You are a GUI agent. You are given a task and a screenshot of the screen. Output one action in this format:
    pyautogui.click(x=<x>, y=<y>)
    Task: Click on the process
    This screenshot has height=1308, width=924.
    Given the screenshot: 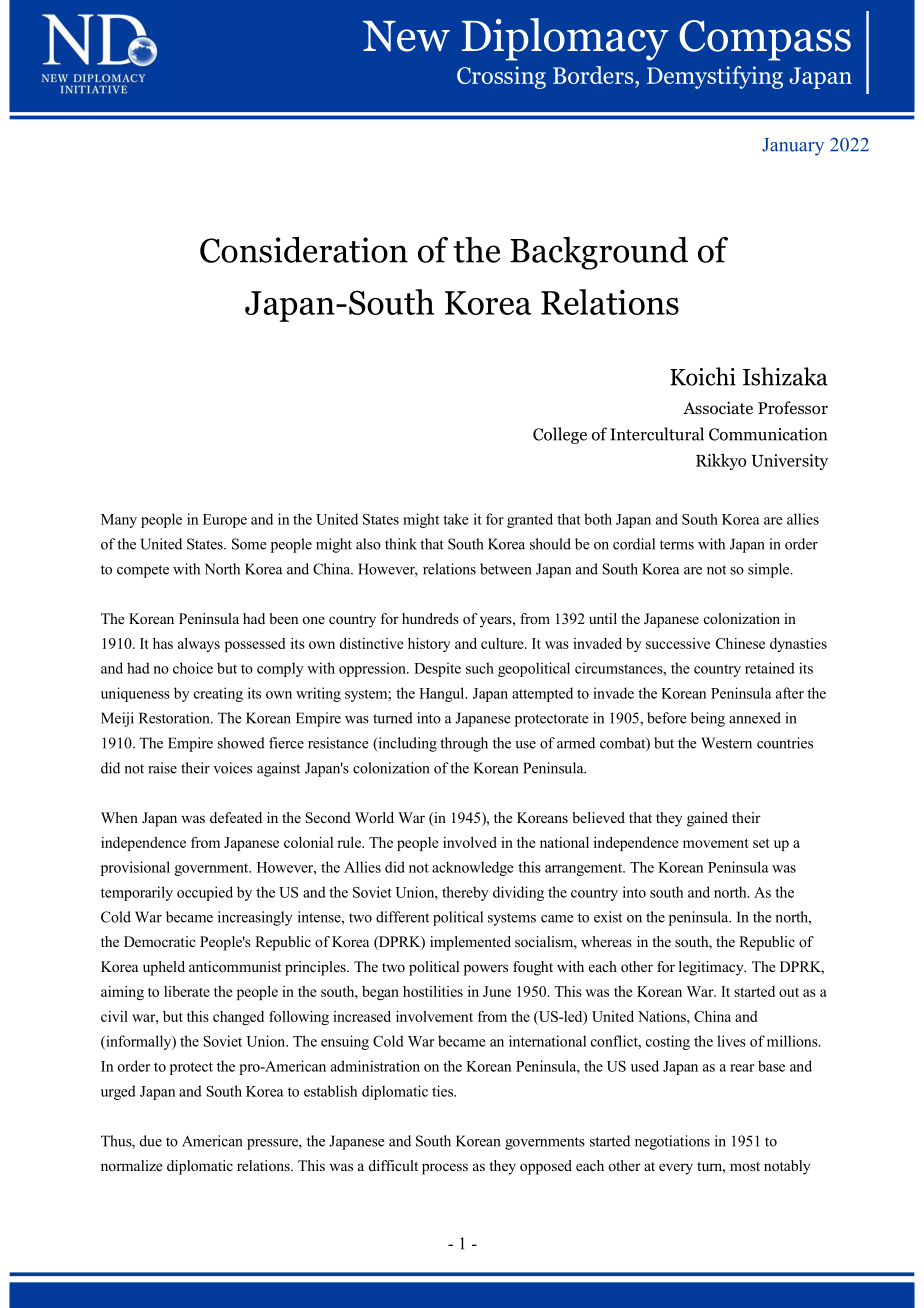 What is the action you would take?
    pyautogui.click(x=445, y=1169)
